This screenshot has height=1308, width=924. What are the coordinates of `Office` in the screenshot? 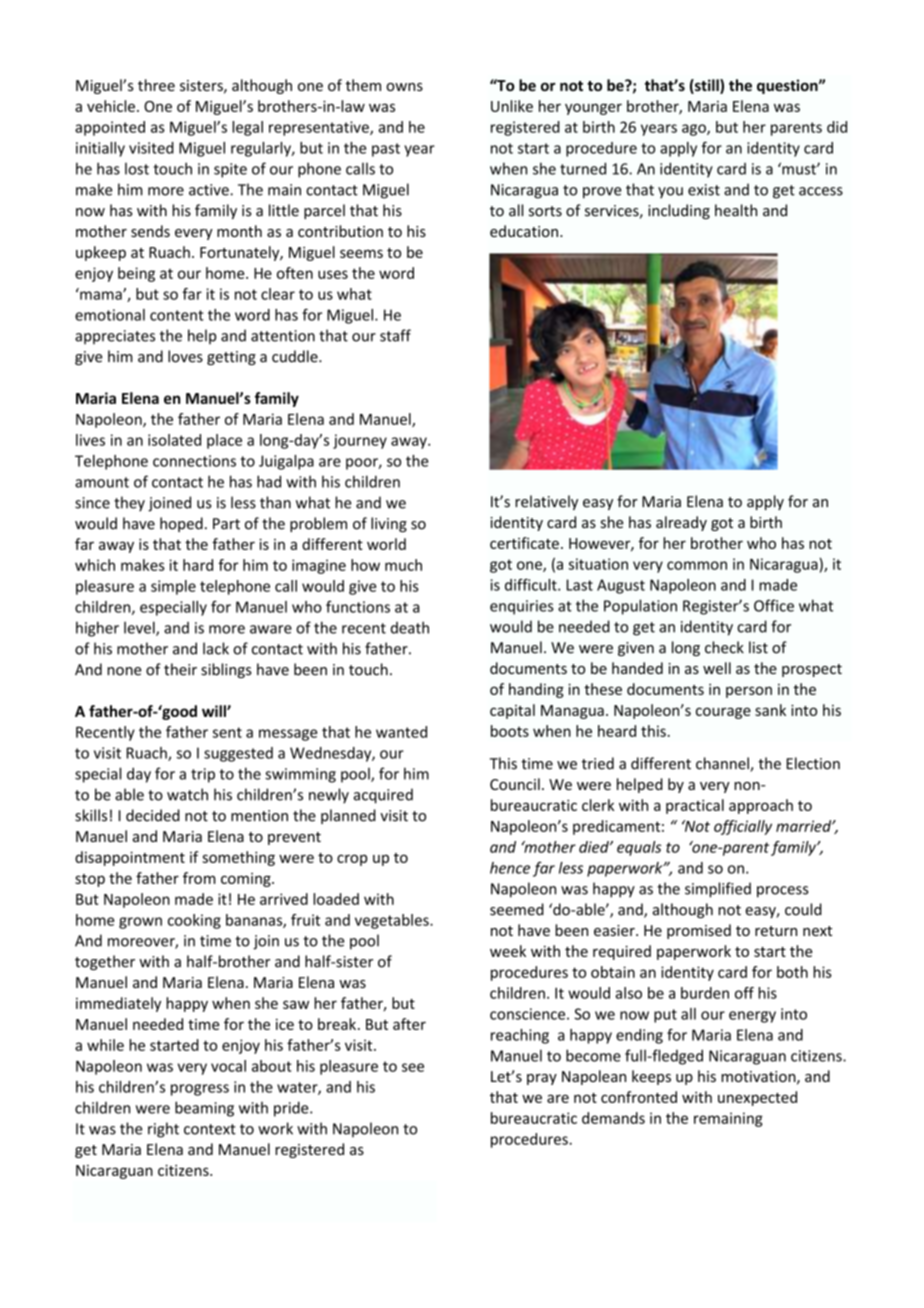 It's located at (774, 605).
